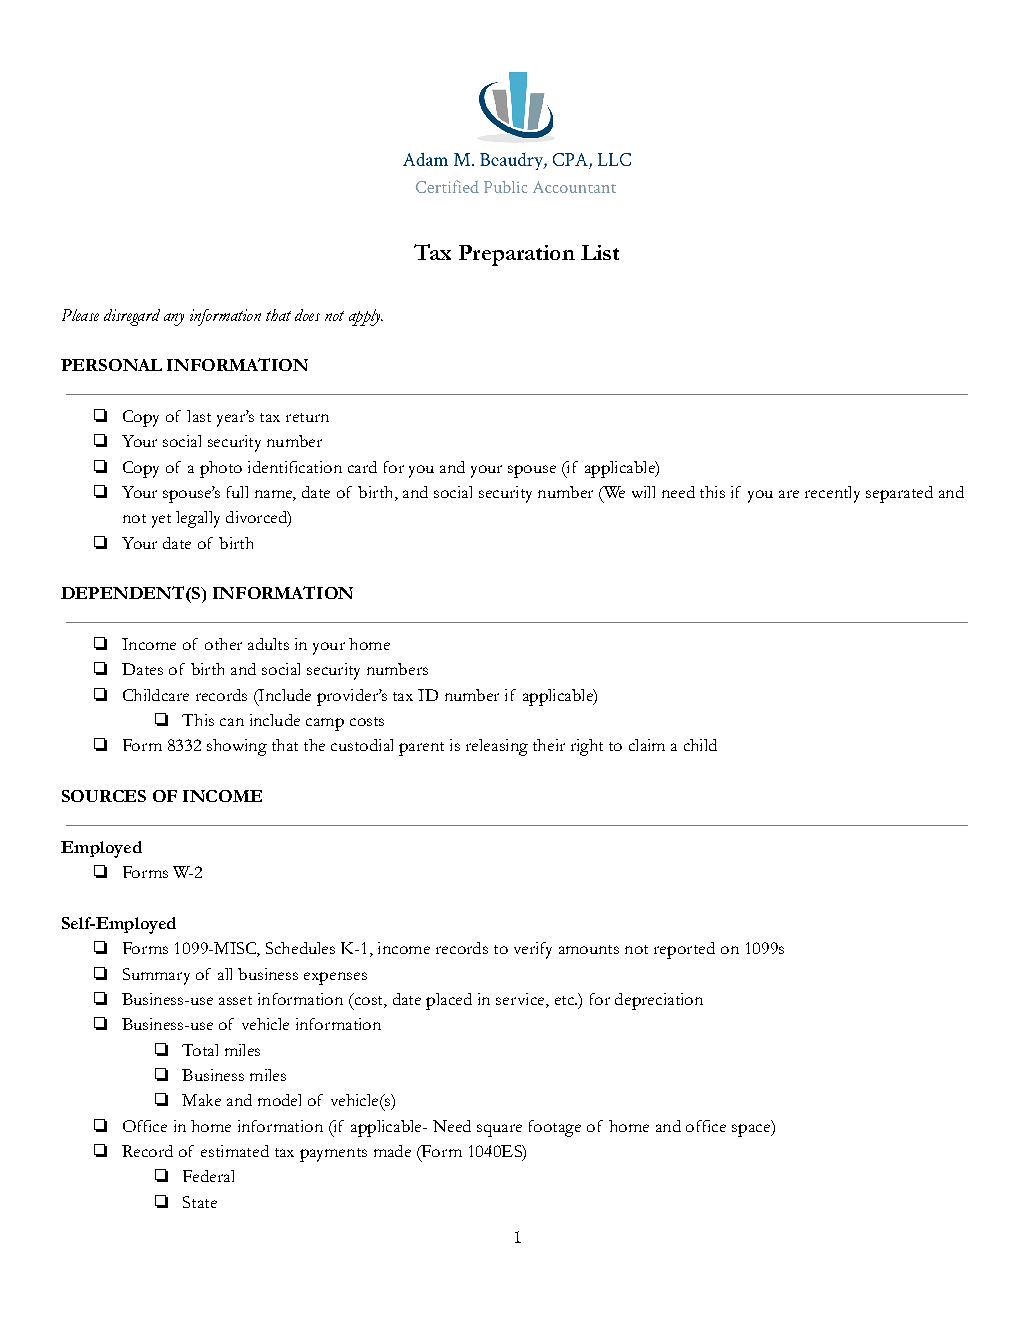 This page has width=1034, height=1338. I want to click on yet, so click(161, 521).
